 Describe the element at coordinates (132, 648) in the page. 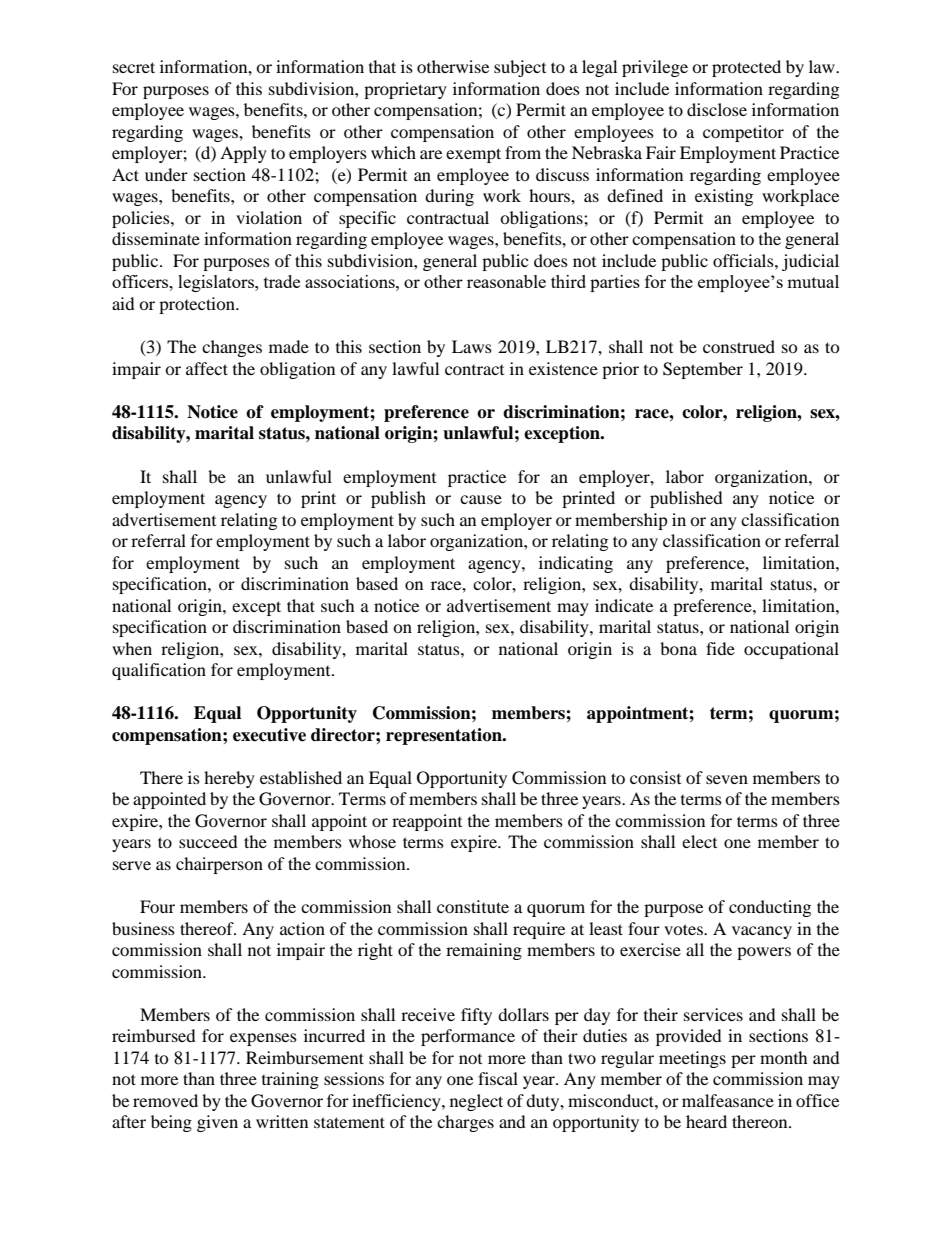

I see `when` at that location.
